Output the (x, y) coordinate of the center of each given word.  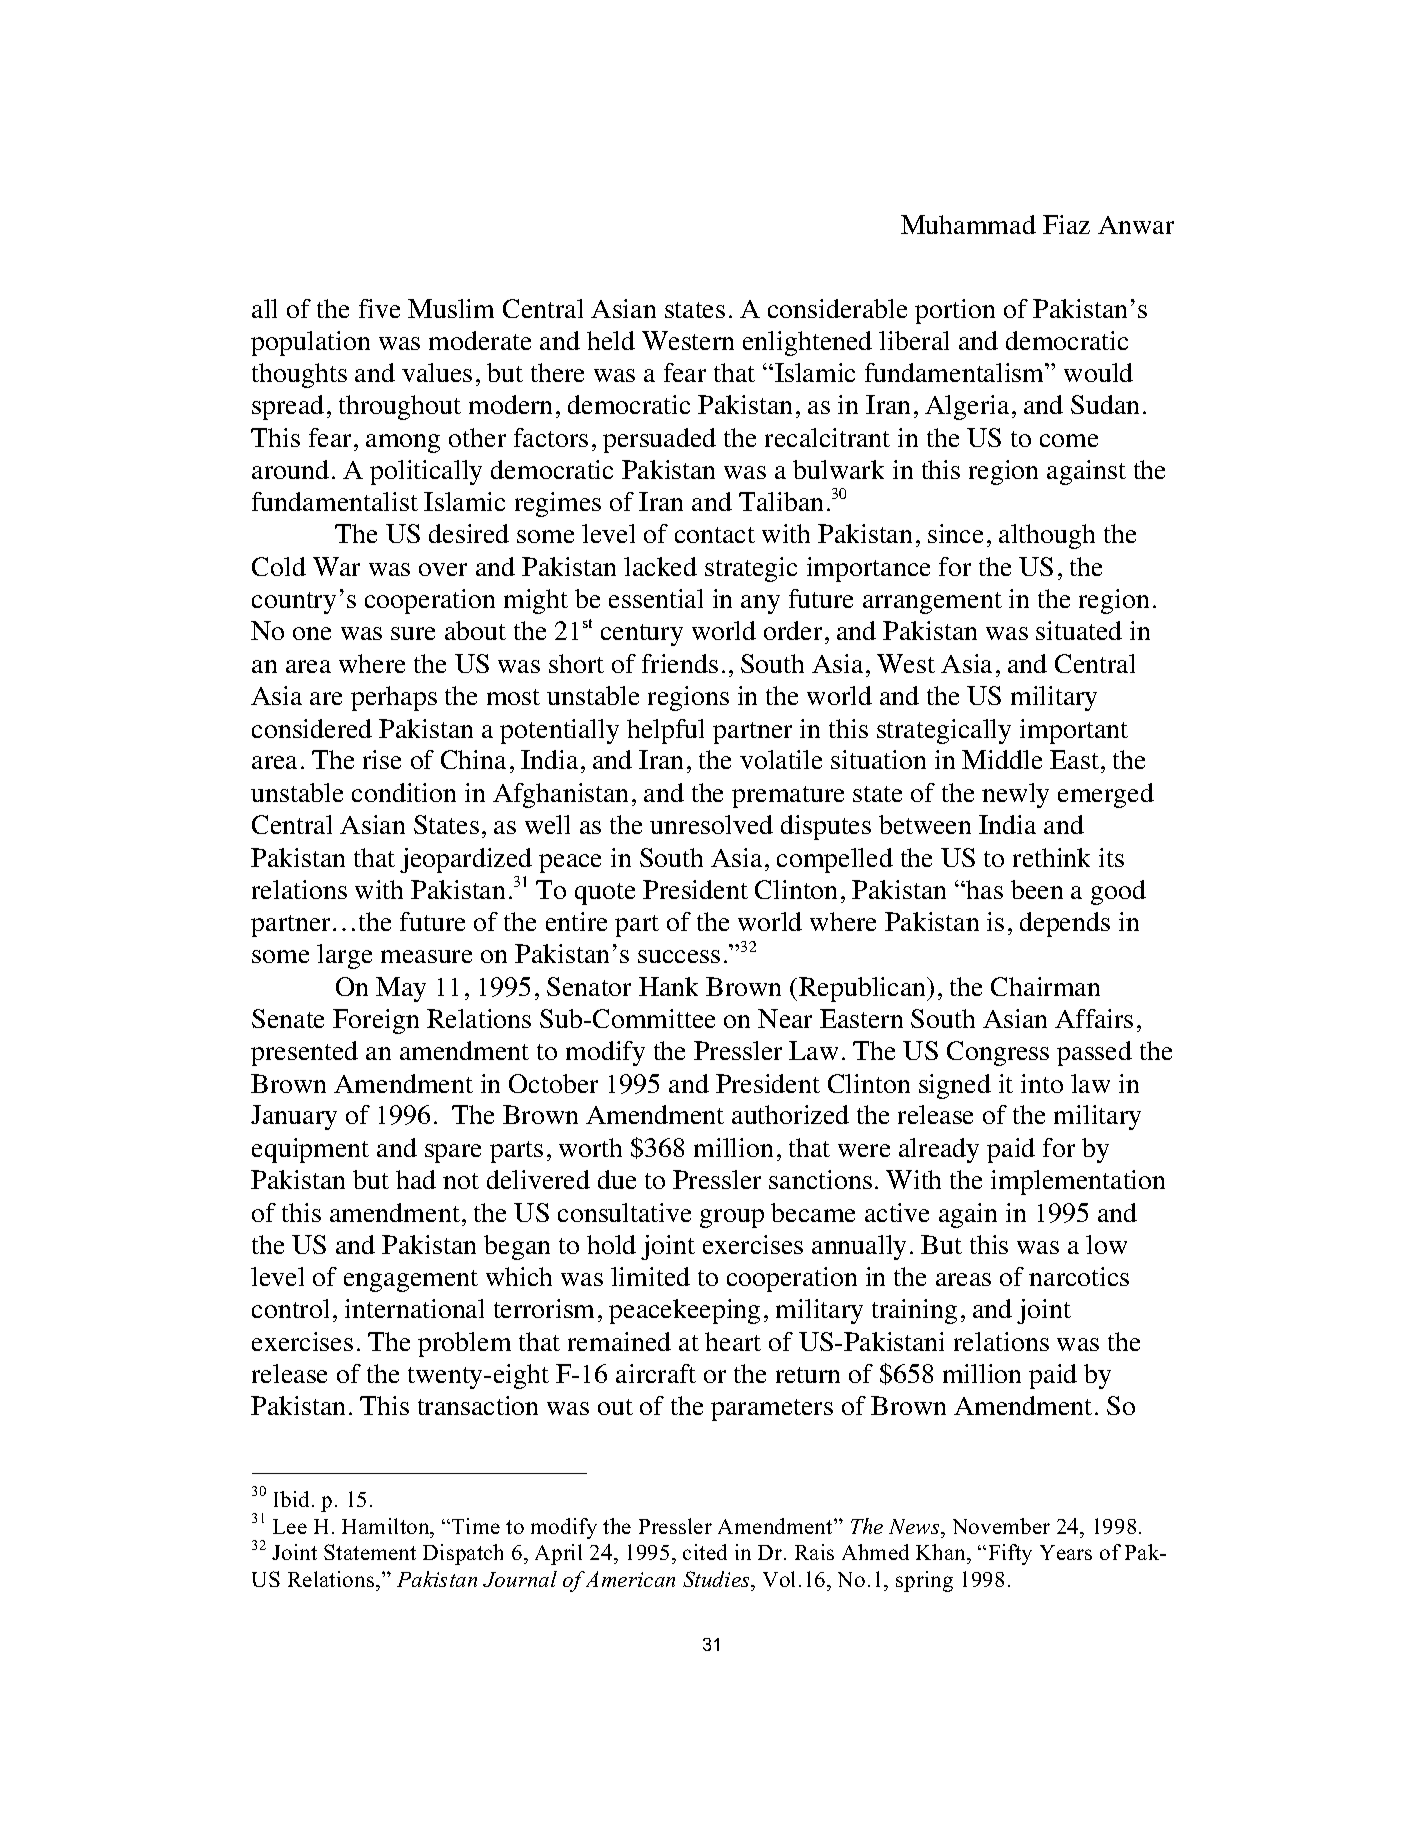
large (344, 956)
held (611, 340)
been (1037, 889)
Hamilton (387, 1526)
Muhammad (968, 224)
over (443, 569)
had (416, 1179)
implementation (1078, 1182)
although (1047, 536)
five (379, 308)
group (732, 1218)
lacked (660, 566)
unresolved (711, 824)
